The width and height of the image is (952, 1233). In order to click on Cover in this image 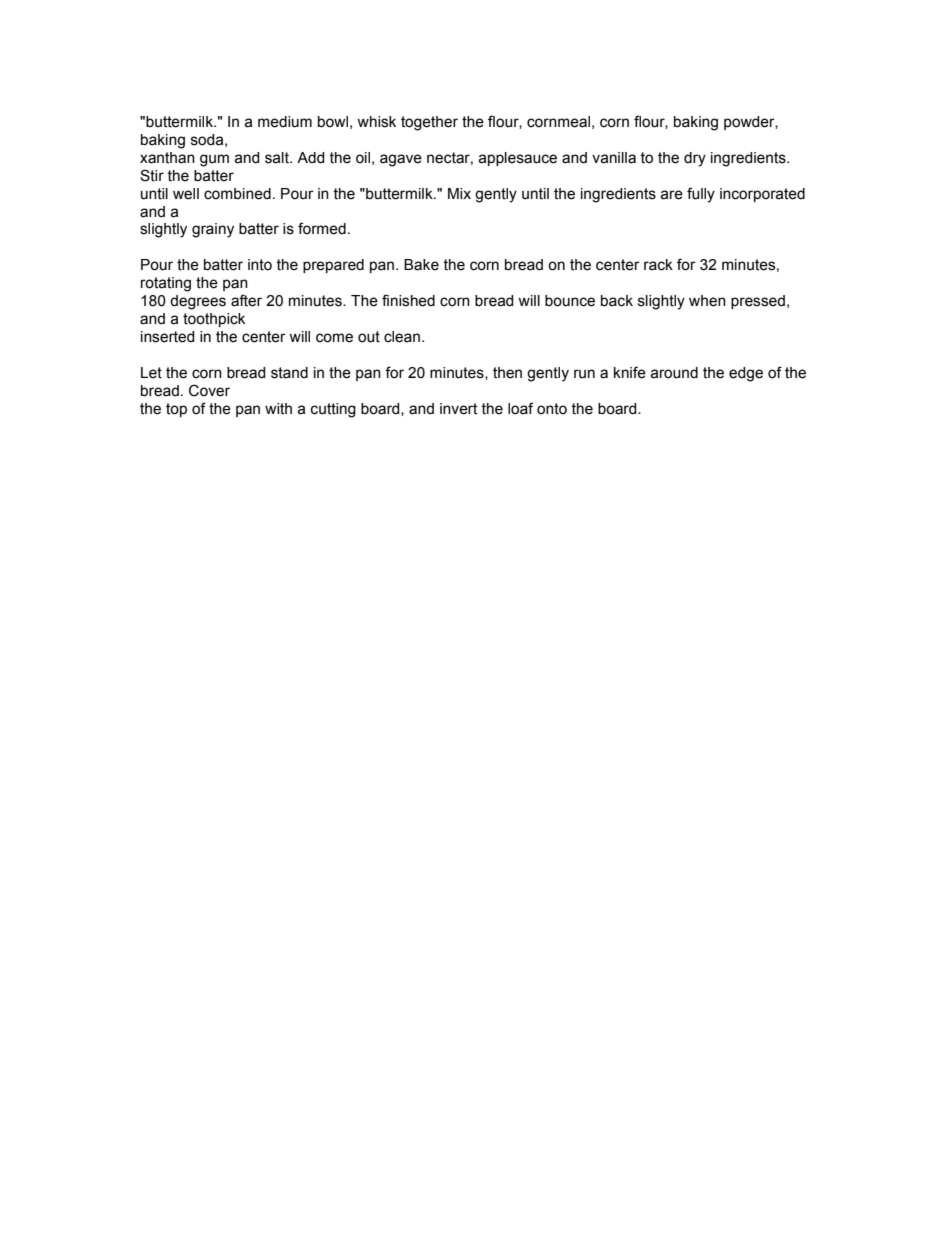, I will do `click(209, 390)`.
